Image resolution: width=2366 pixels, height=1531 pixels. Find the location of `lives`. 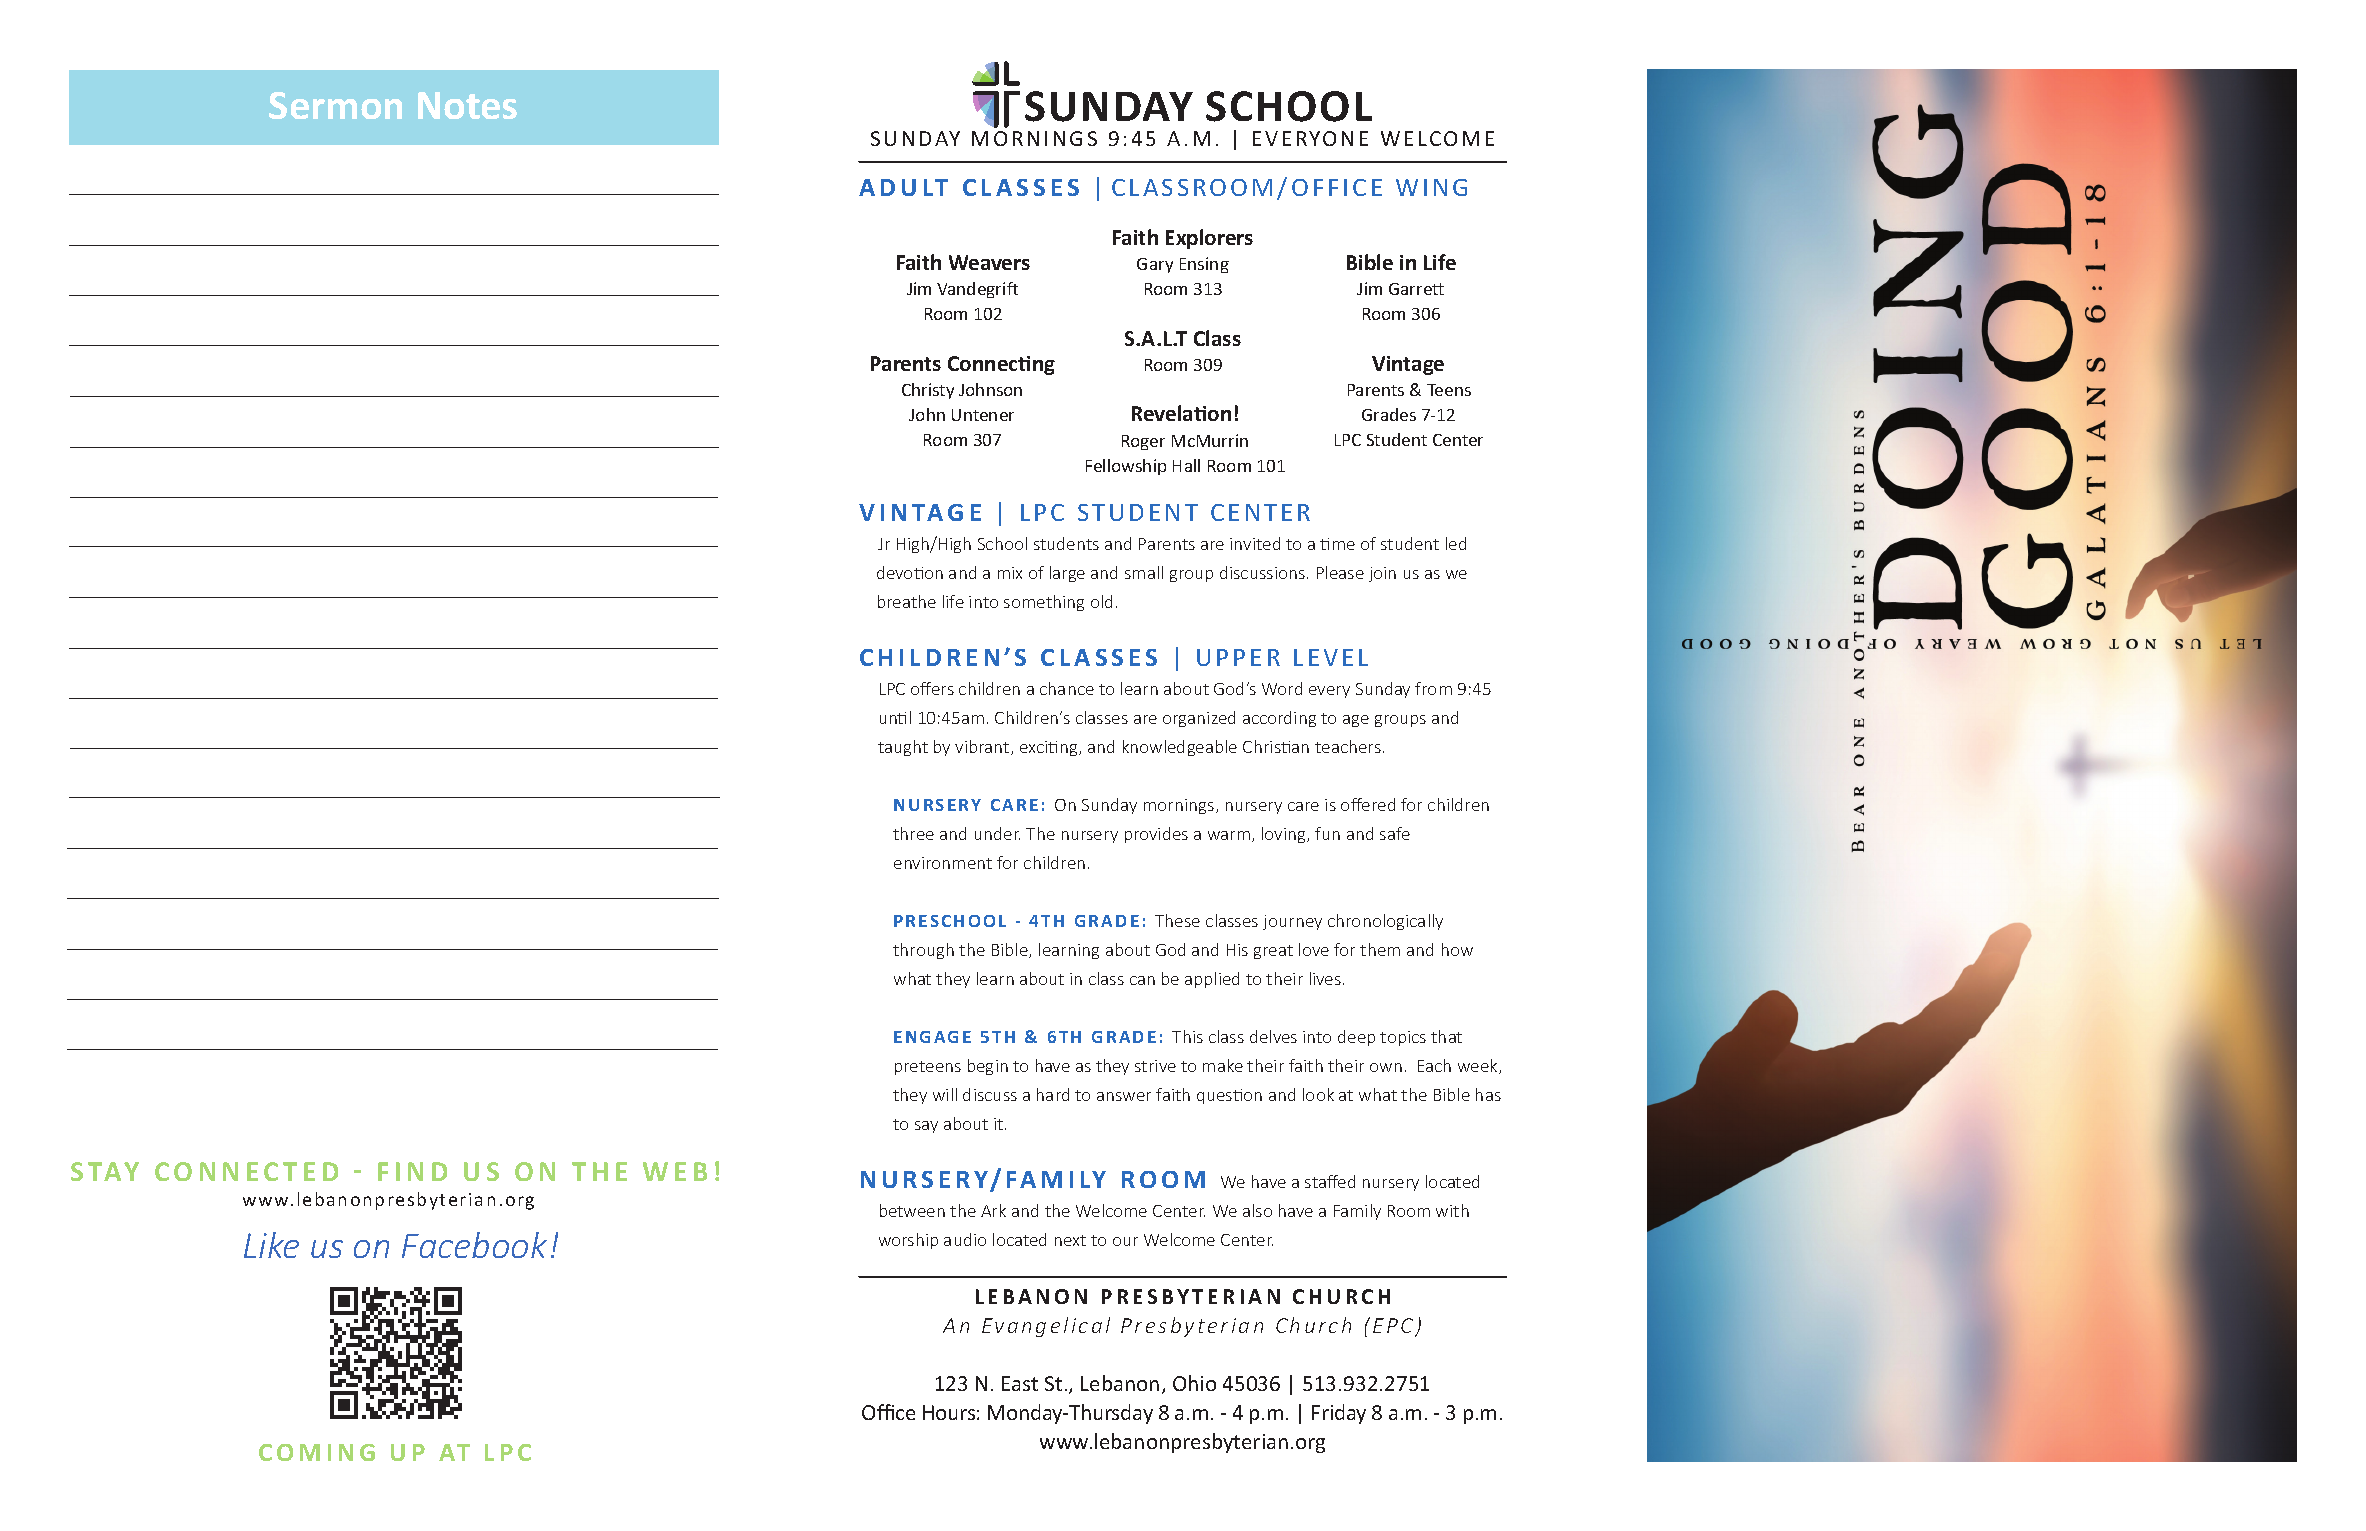

lives is located at coordinates (1327, 978).
